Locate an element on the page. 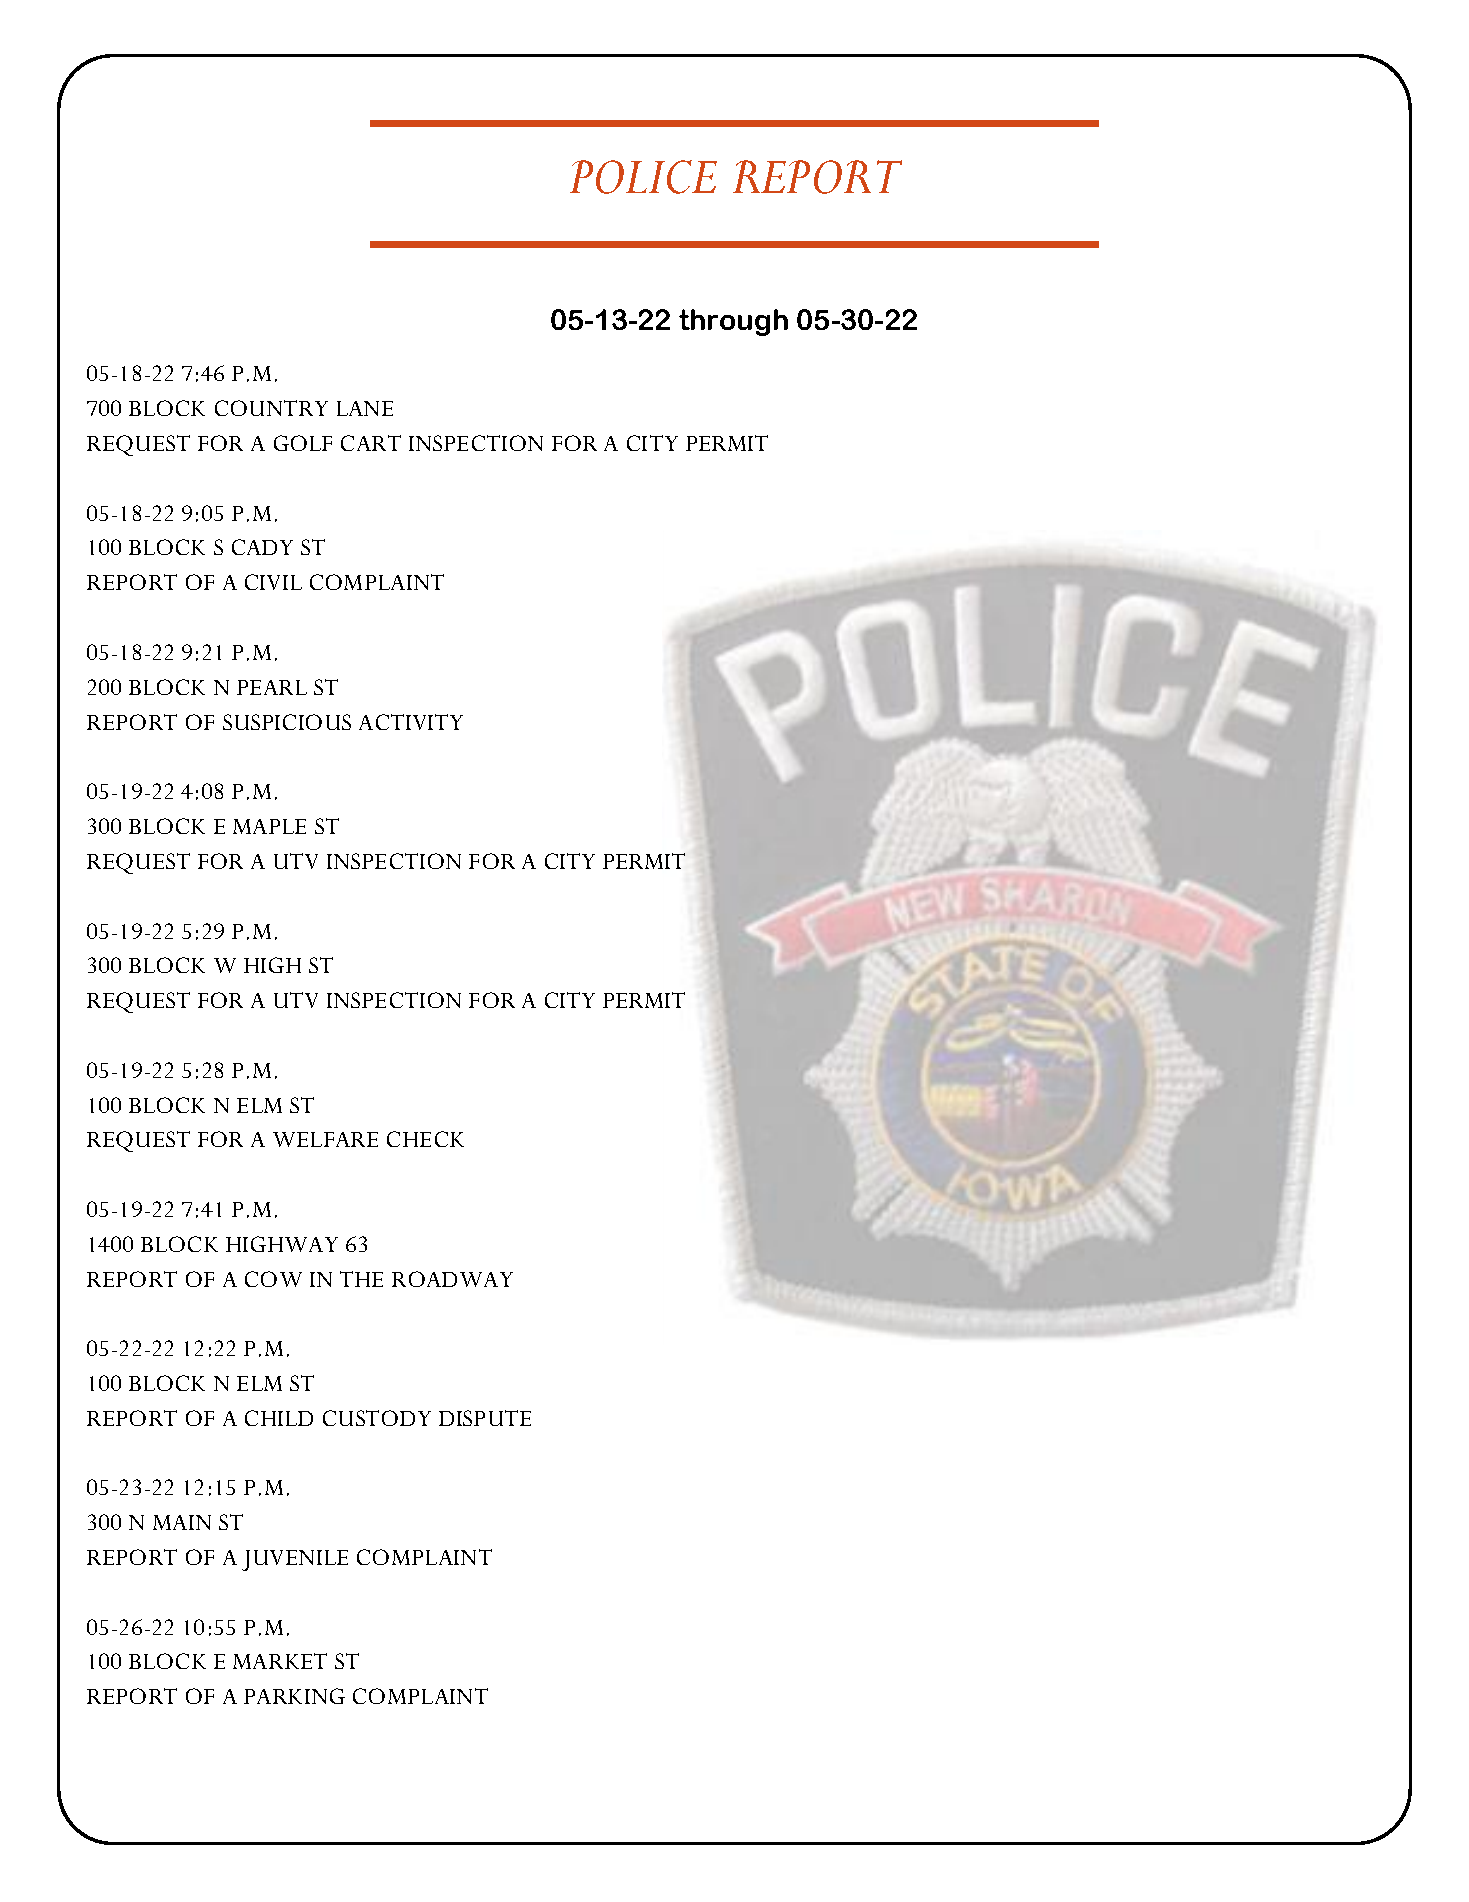  THE is located at coordinates (361, 1279).
